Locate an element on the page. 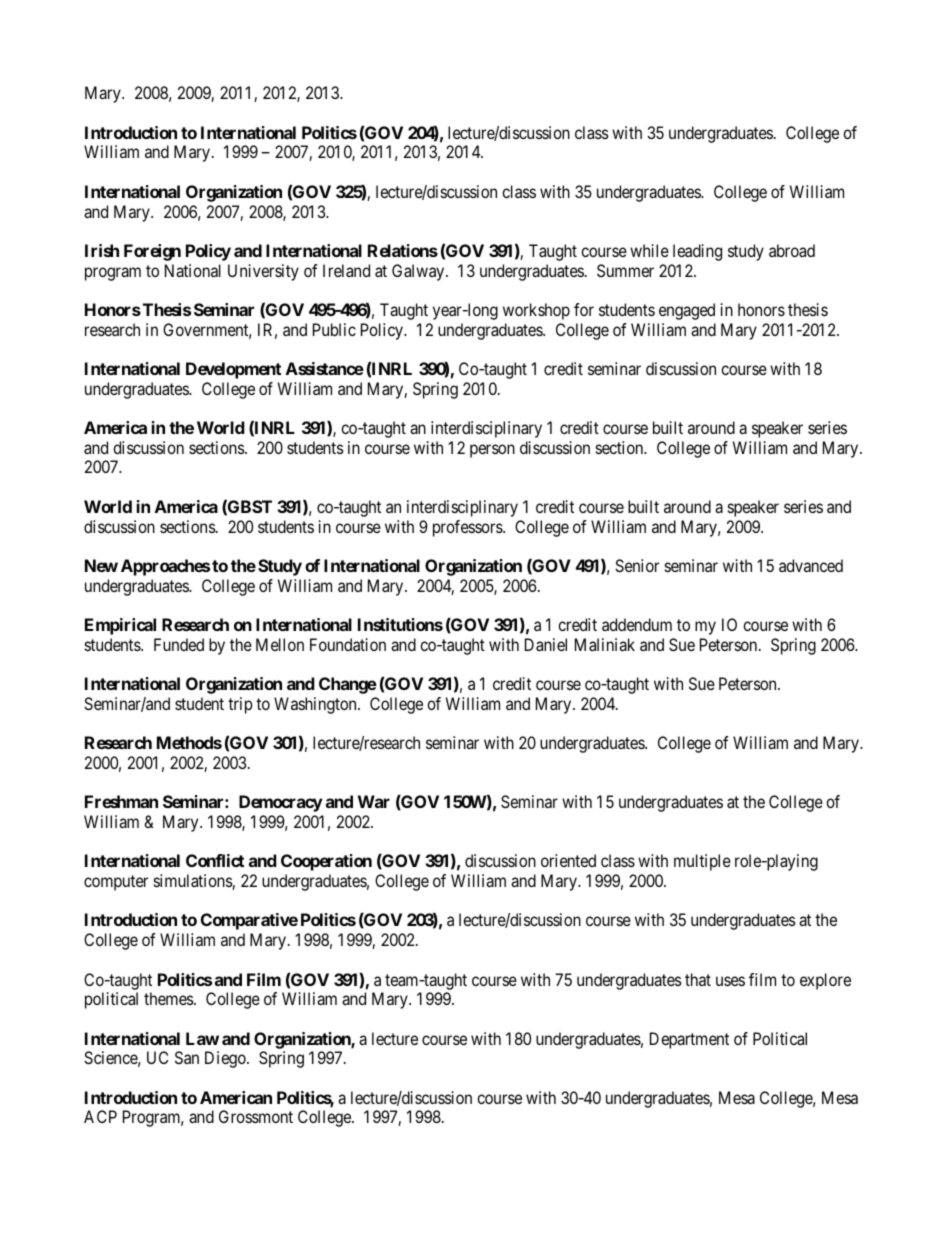  Foreign is located at coordinates (152, 252).
